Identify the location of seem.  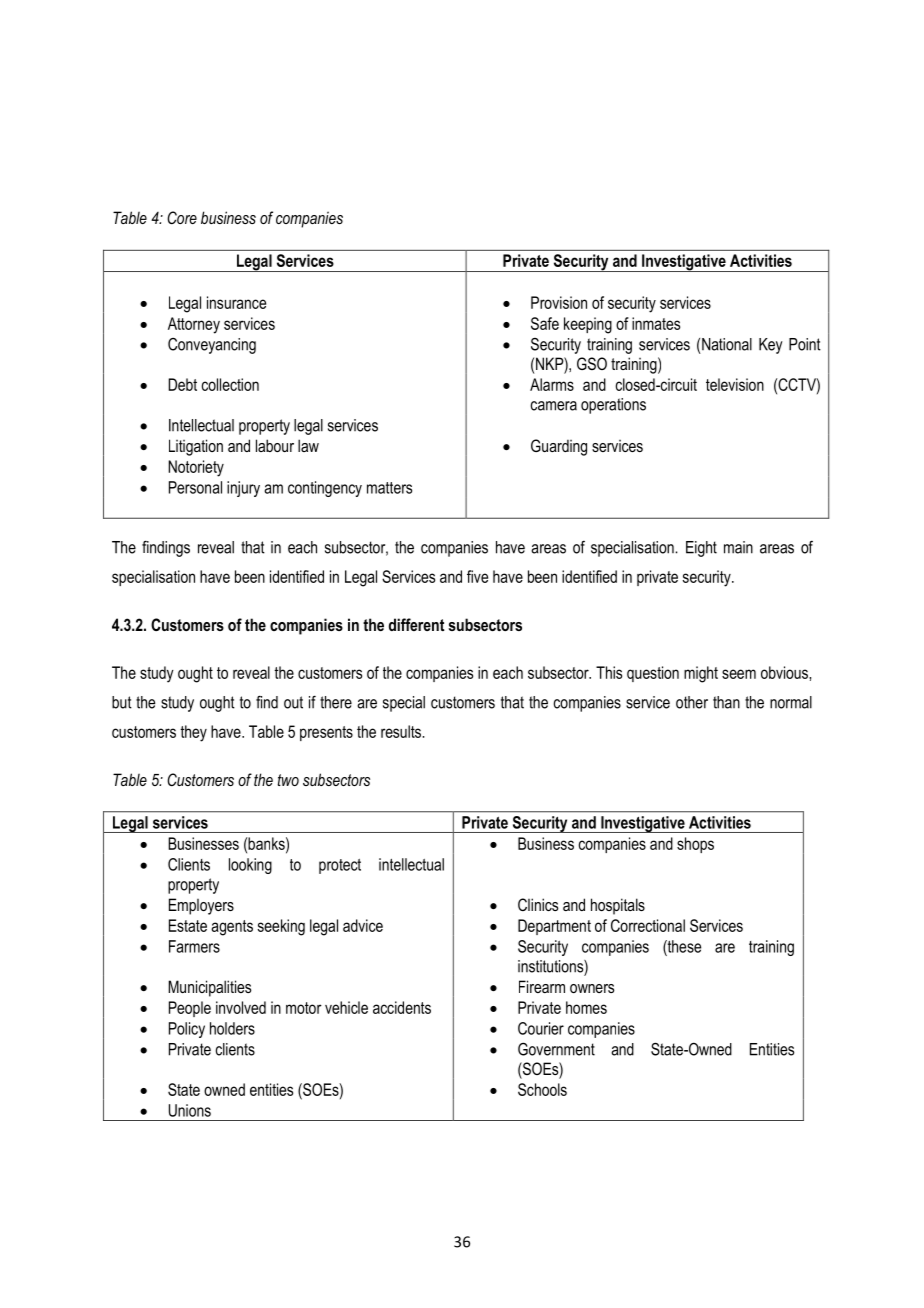
(739, 674).
